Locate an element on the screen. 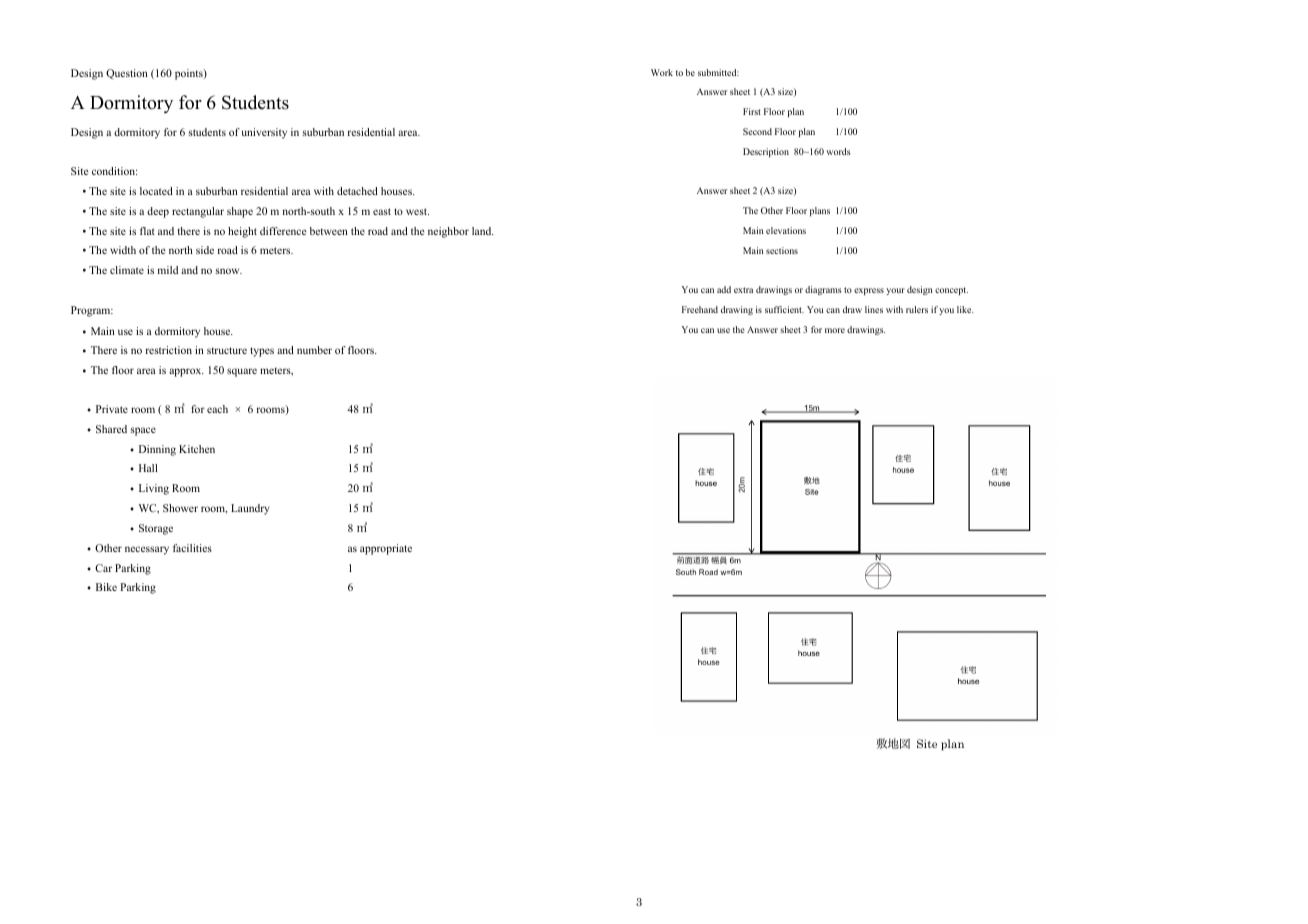 This screenshot has height=924, width=1308. restriction is located at coordinates (168, 350).
